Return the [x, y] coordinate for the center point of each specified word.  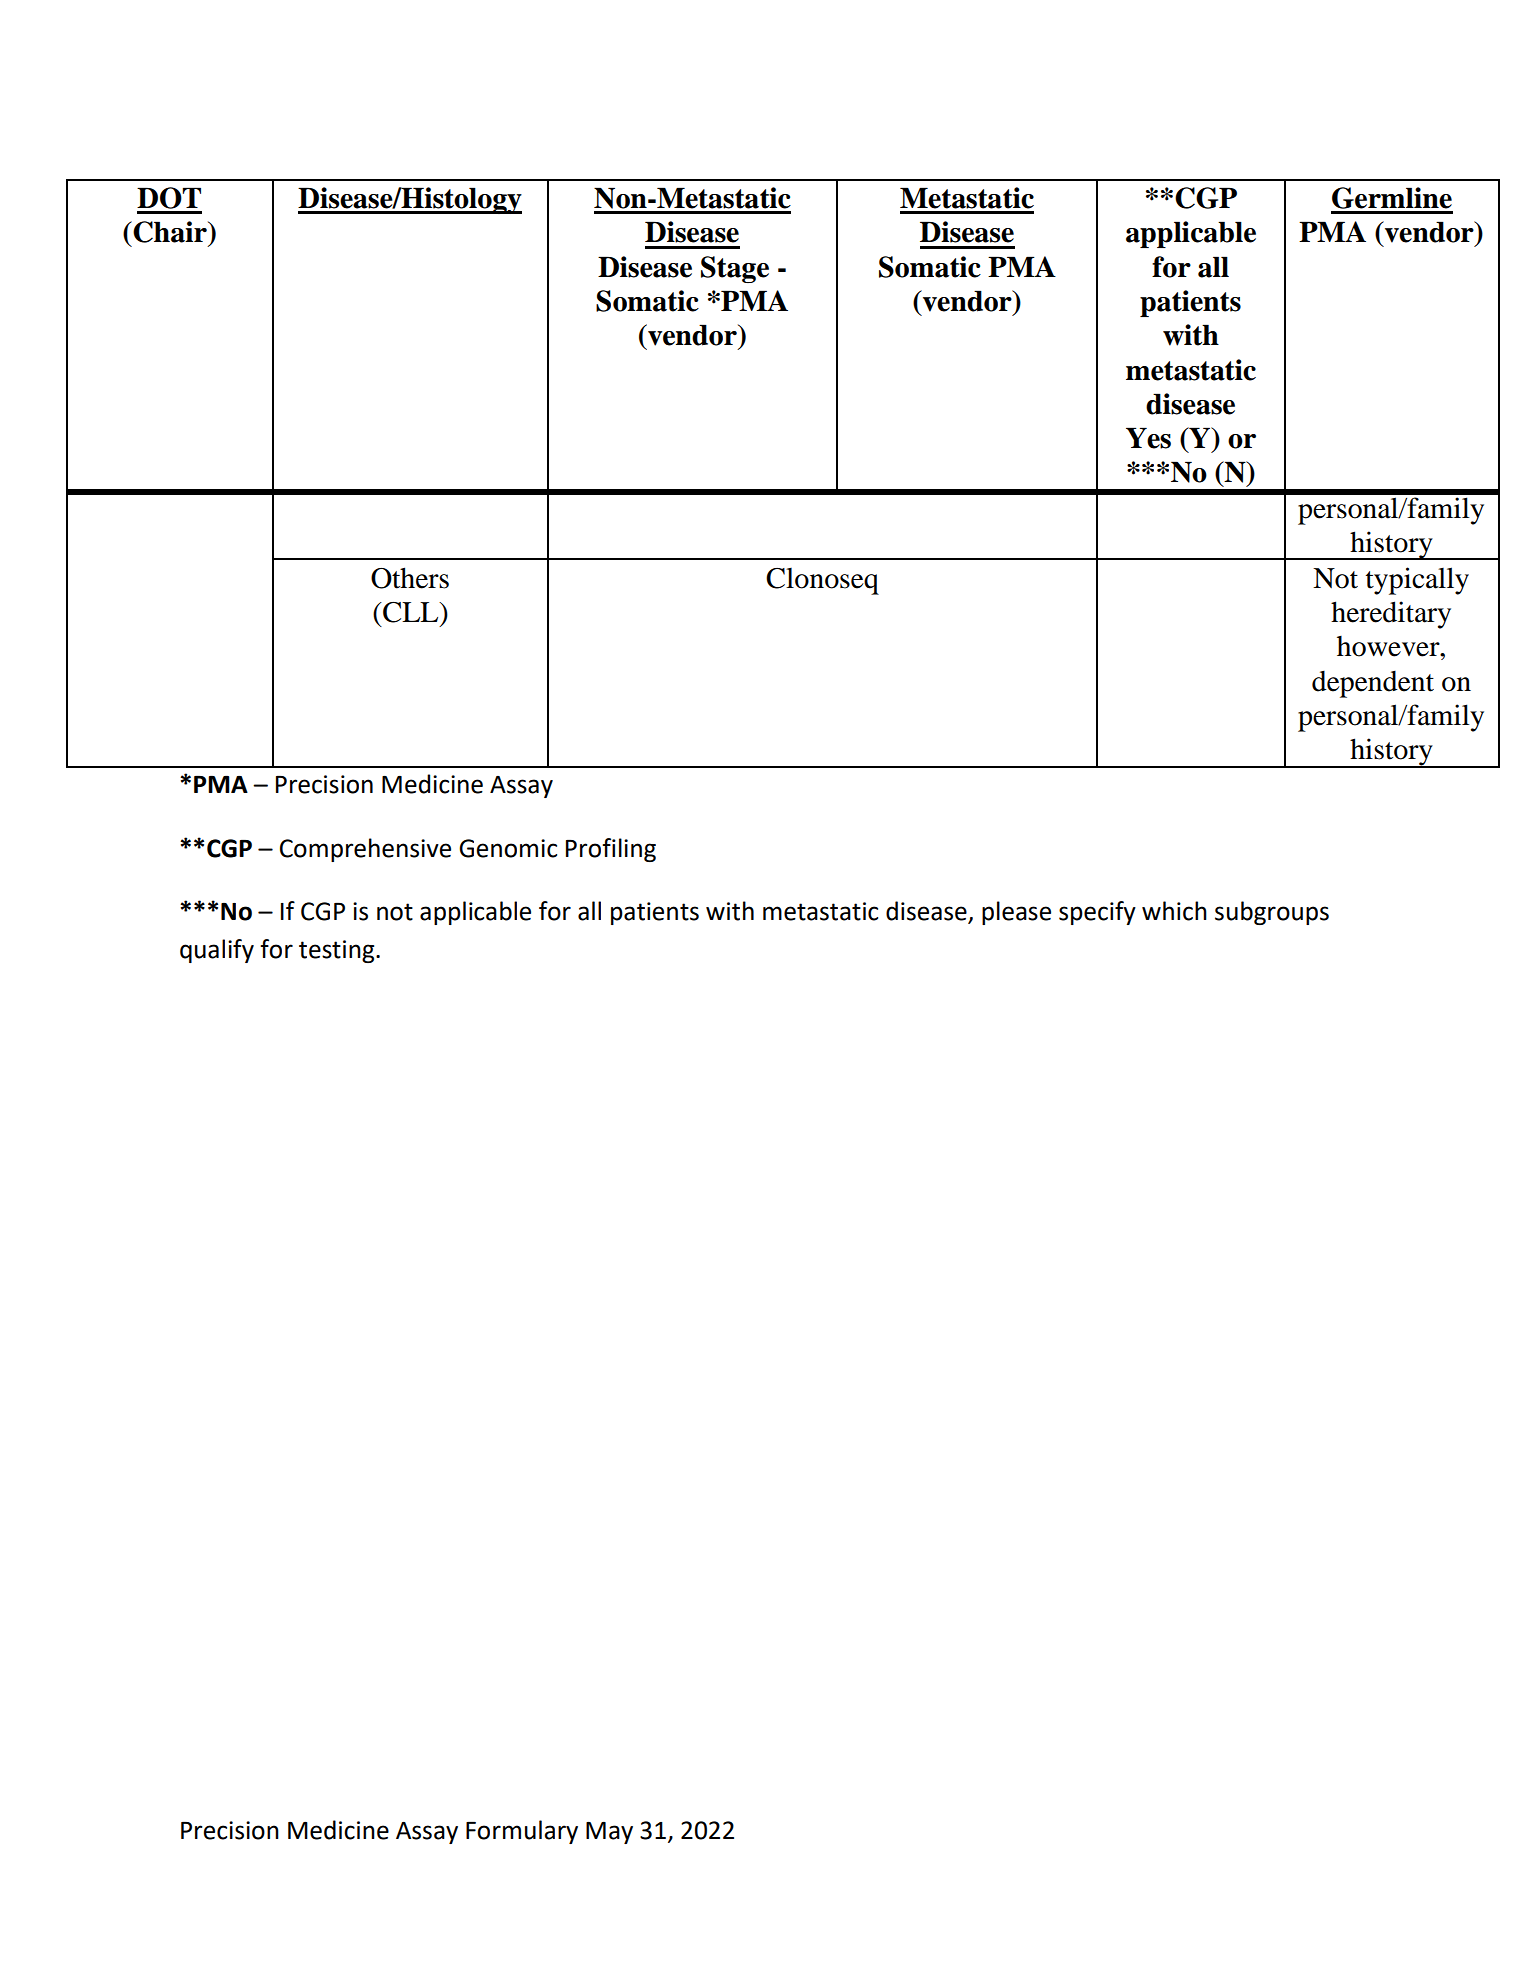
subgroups [1272, 913]
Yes [1148, 438]
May [609, 1833]
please [1016, 913]
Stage [735, 269]
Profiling [611, 850]
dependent [1373, 684]
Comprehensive [365, 850]
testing [338, 951]
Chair [170, 232]
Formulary [522, 1832]
